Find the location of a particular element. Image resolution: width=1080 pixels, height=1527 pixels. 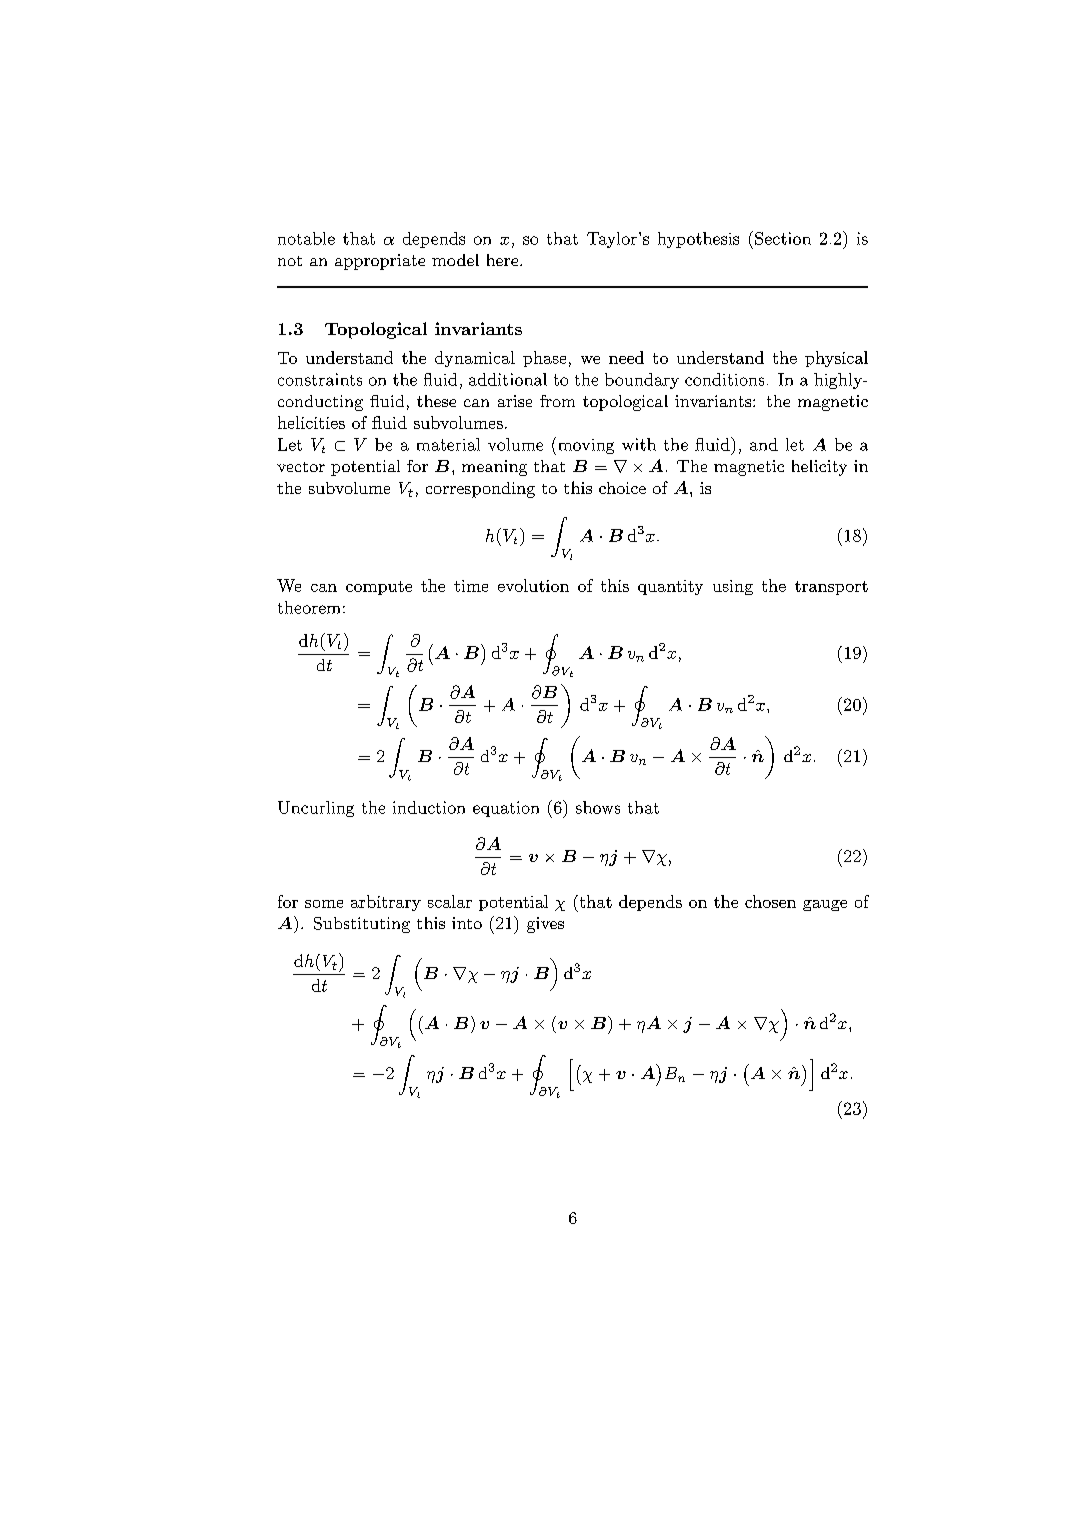

chosen is located at coordinates (770, 901).
